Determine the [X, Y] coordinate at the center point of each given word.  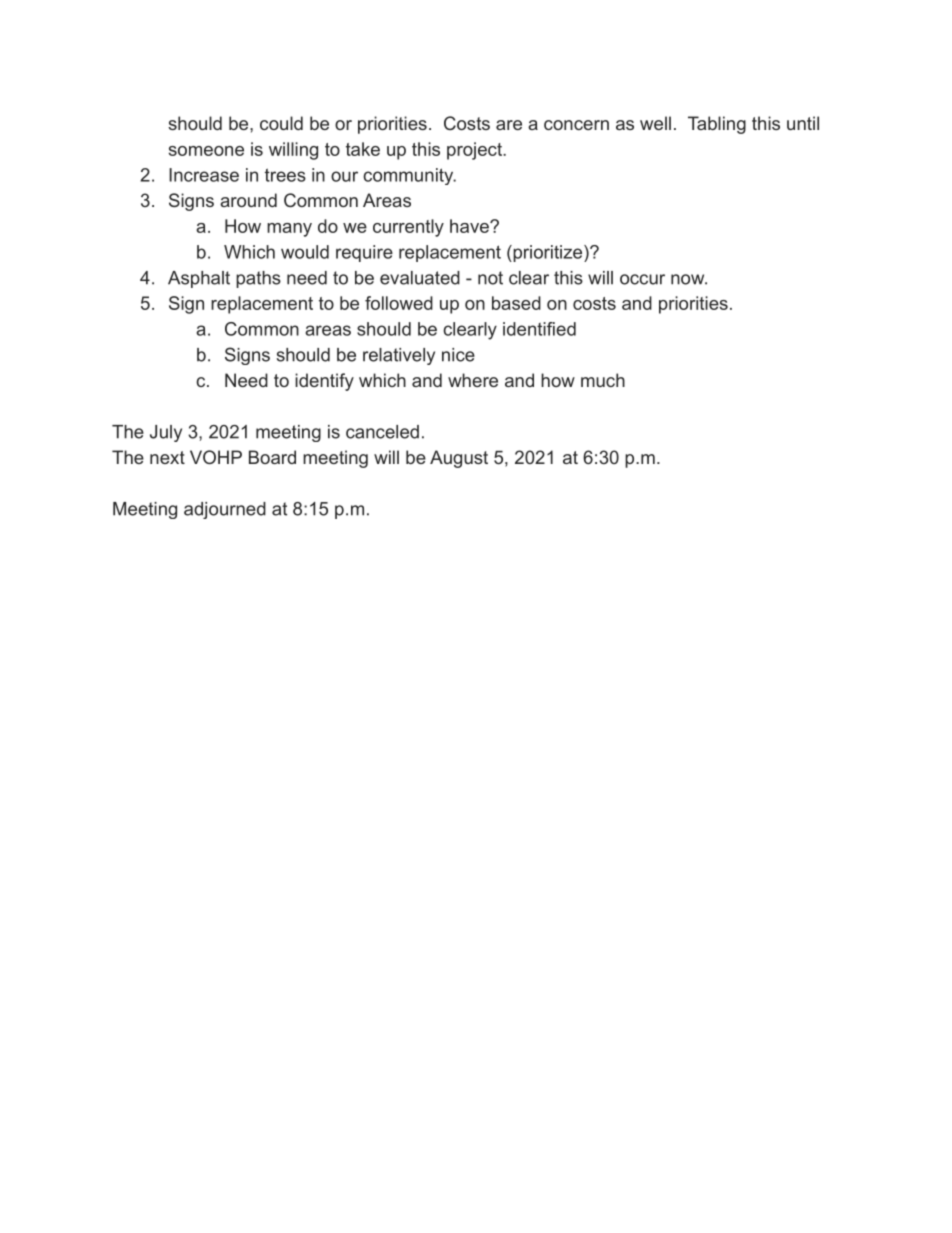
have [470, 226]
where [473, 380]
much [603, 380]
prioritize [546, 253]
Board [272, 457]
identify [324, 382]
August [459, 459]
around [248, 200]
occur [642, 279]
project [475, 151]
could [281, 123]
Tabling [717, 125]
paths [258, 279]
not [490, 278]
